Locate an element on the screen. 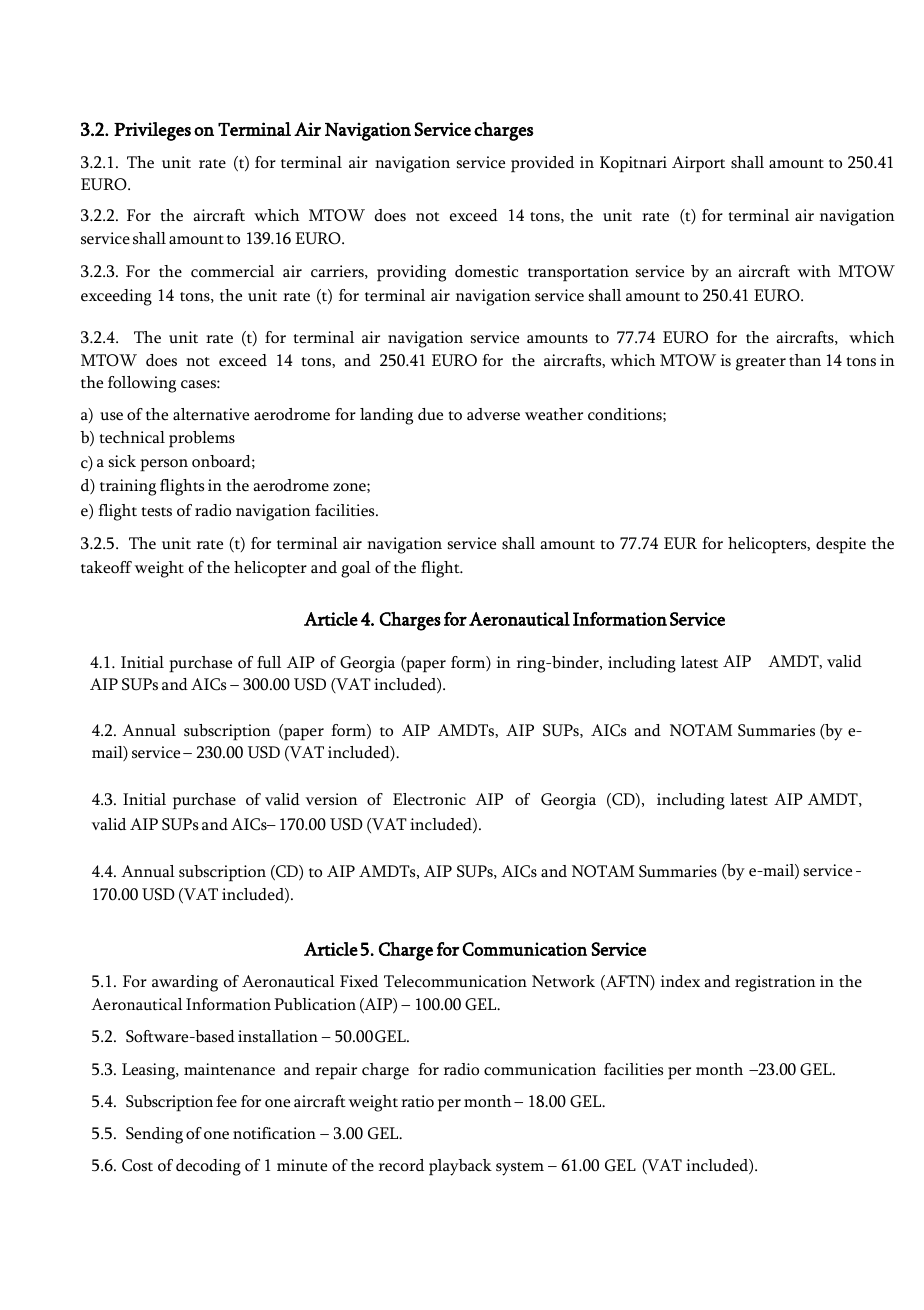 This screenshot has height=1310, width=924. despite is located at coordinates (841, 545).
